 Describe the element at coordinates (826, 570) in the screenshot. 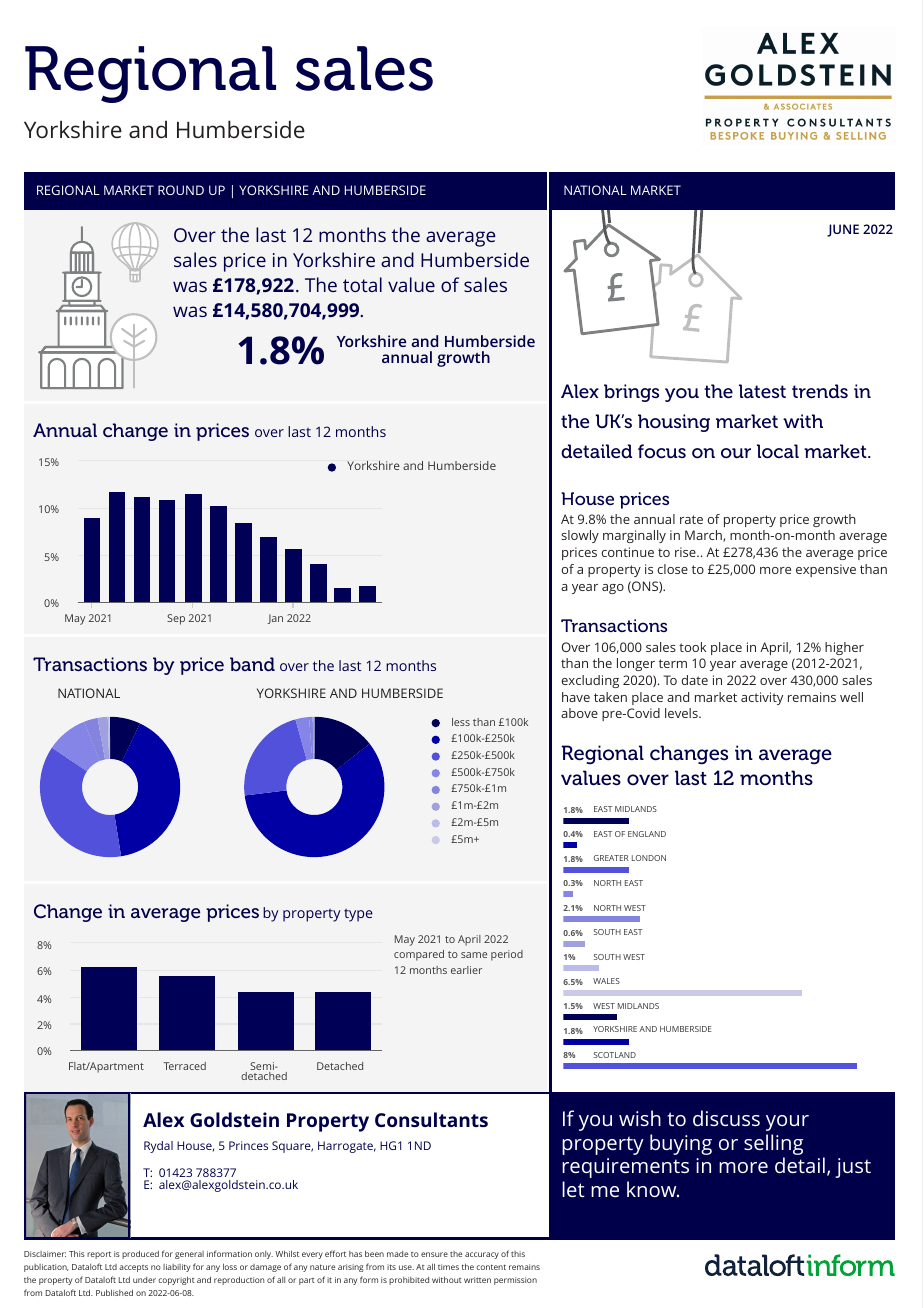

I see `expensive` at that location.
